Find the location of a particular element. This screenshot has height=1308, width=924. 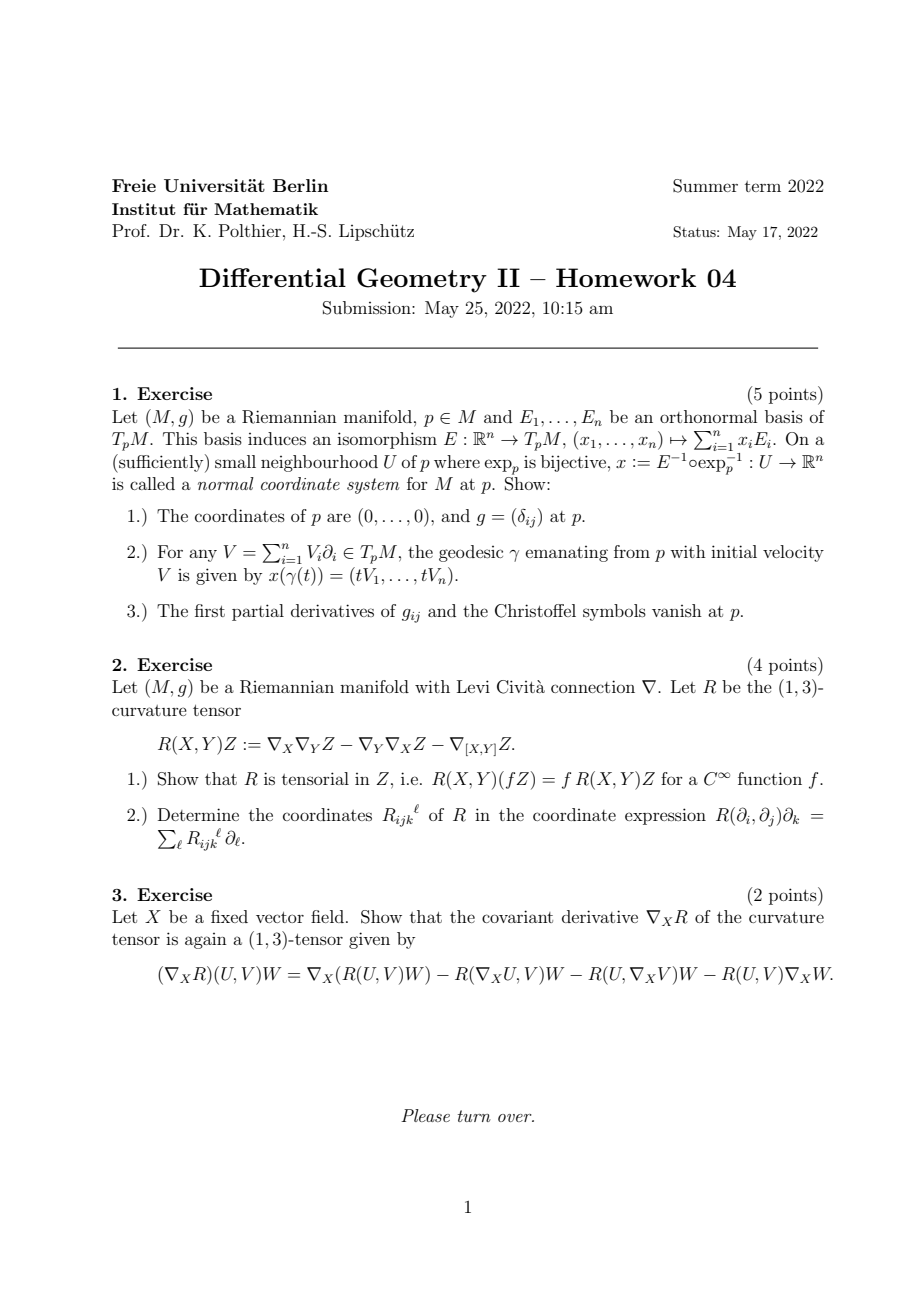

Geometry is located at coordinates (422, 280).
